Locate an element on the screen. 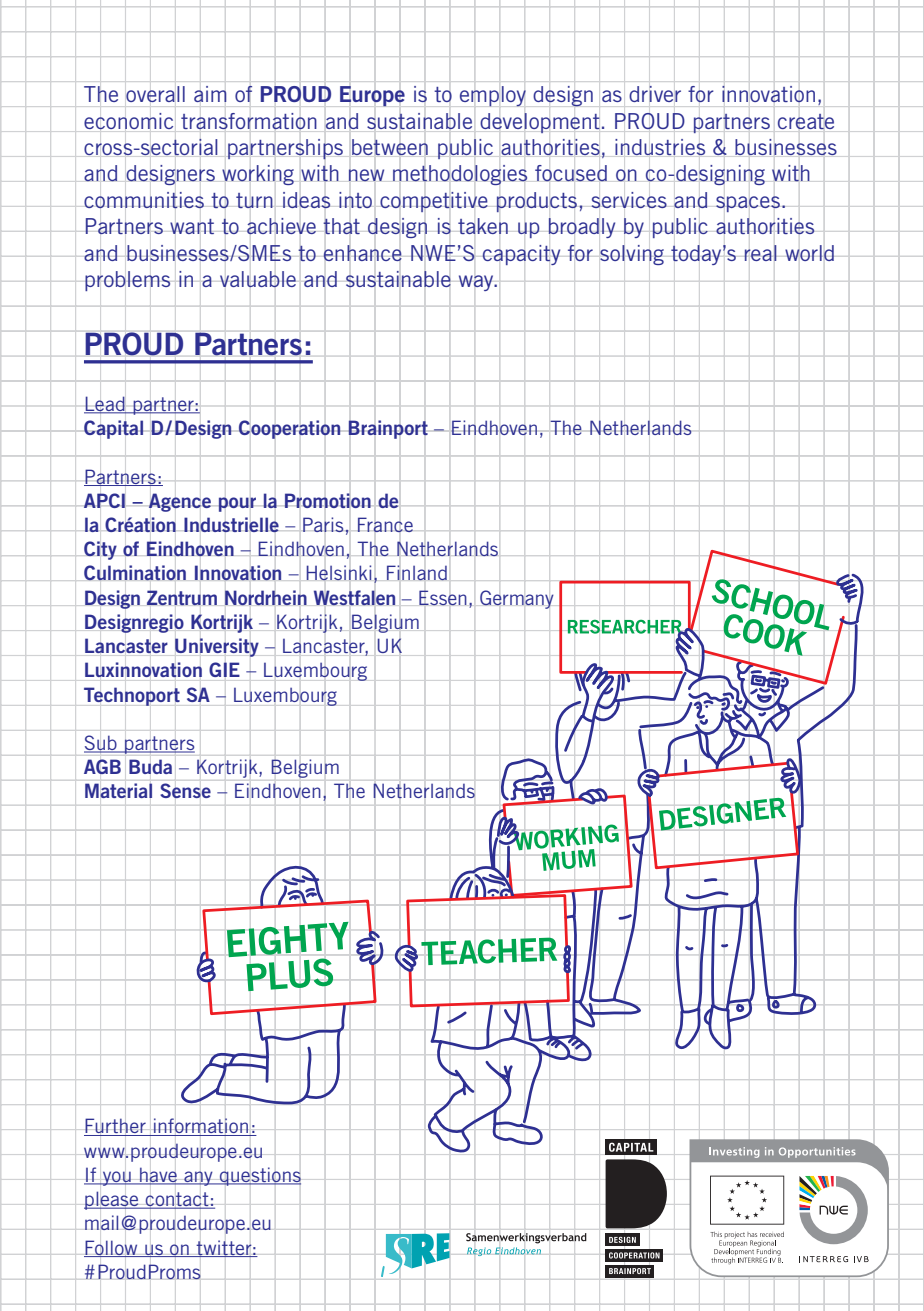  real is located at coordinates (760, 253).
